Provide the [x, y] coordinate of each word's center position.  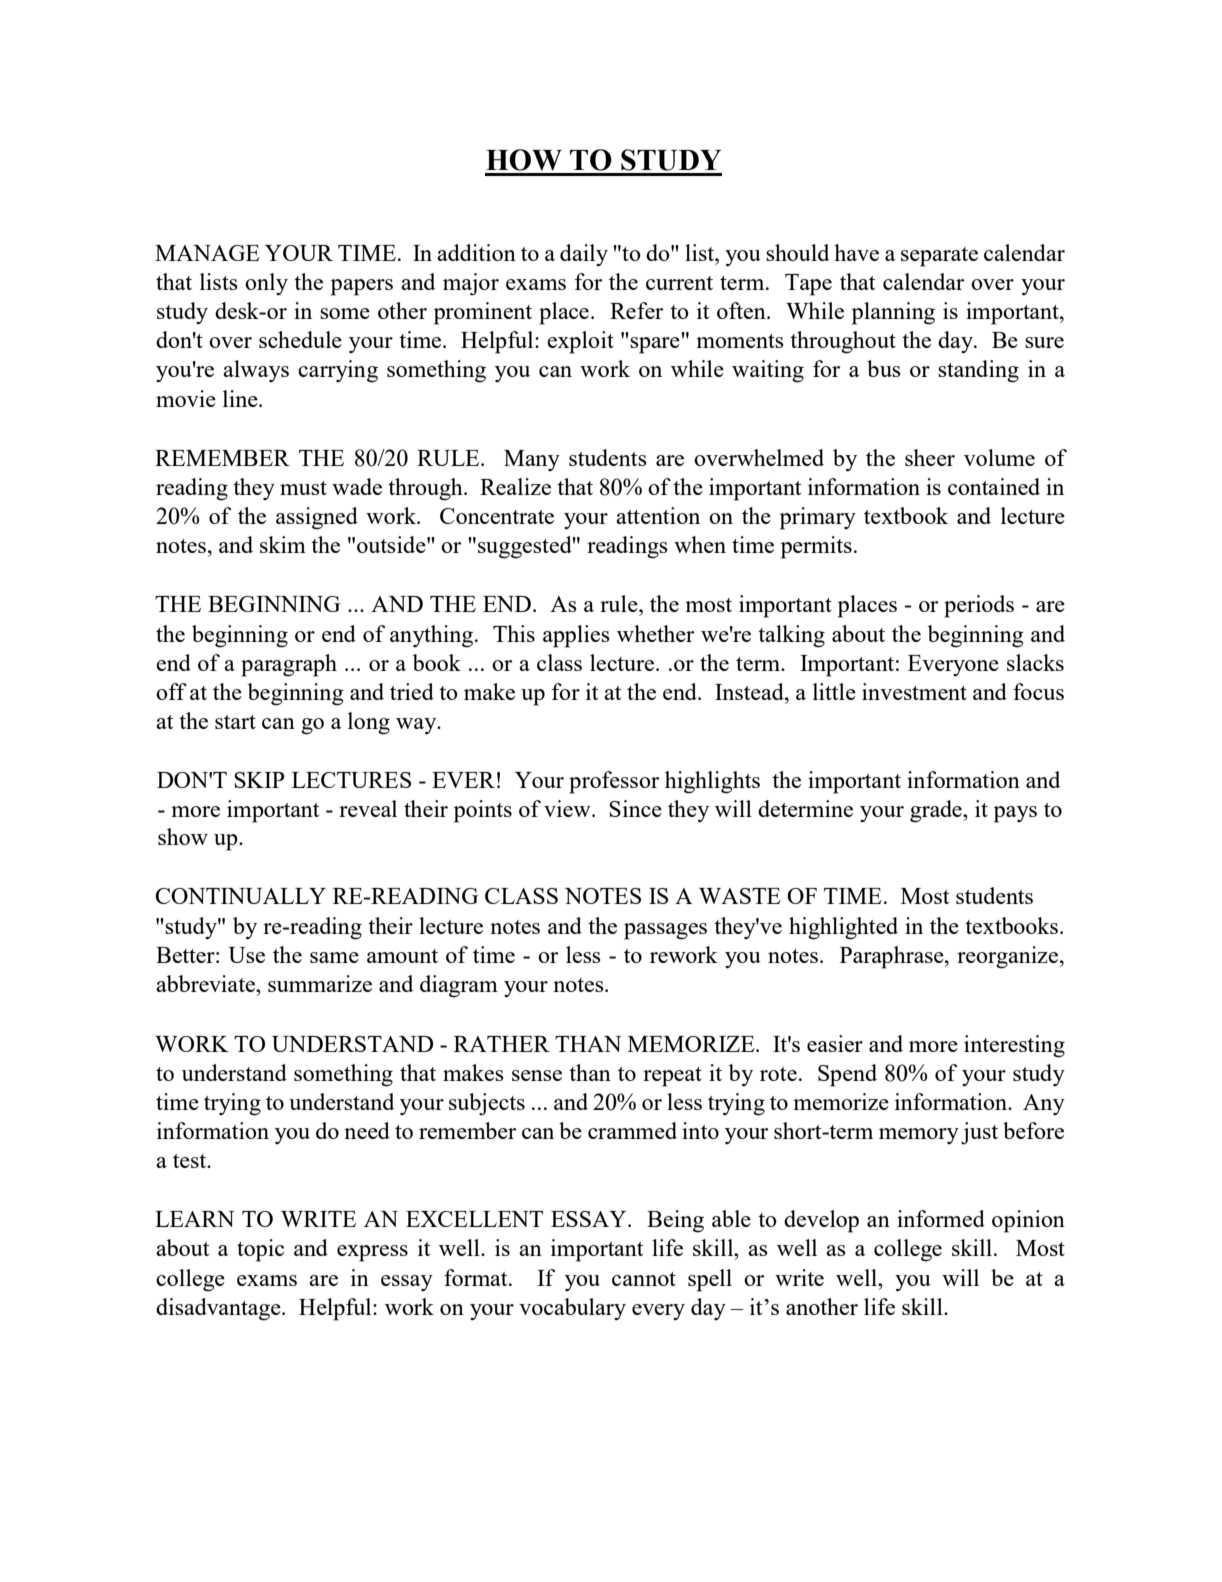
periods [979, 606]
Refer [636, 310]
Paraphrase [893, 957]
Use [246, 955]
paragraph [289, 665]
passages [665, 931]
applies [576, 636]
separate [939, 257]
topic [260, 1250]
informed [941, 1218]
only [266, 284]
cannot [644, 1279]
